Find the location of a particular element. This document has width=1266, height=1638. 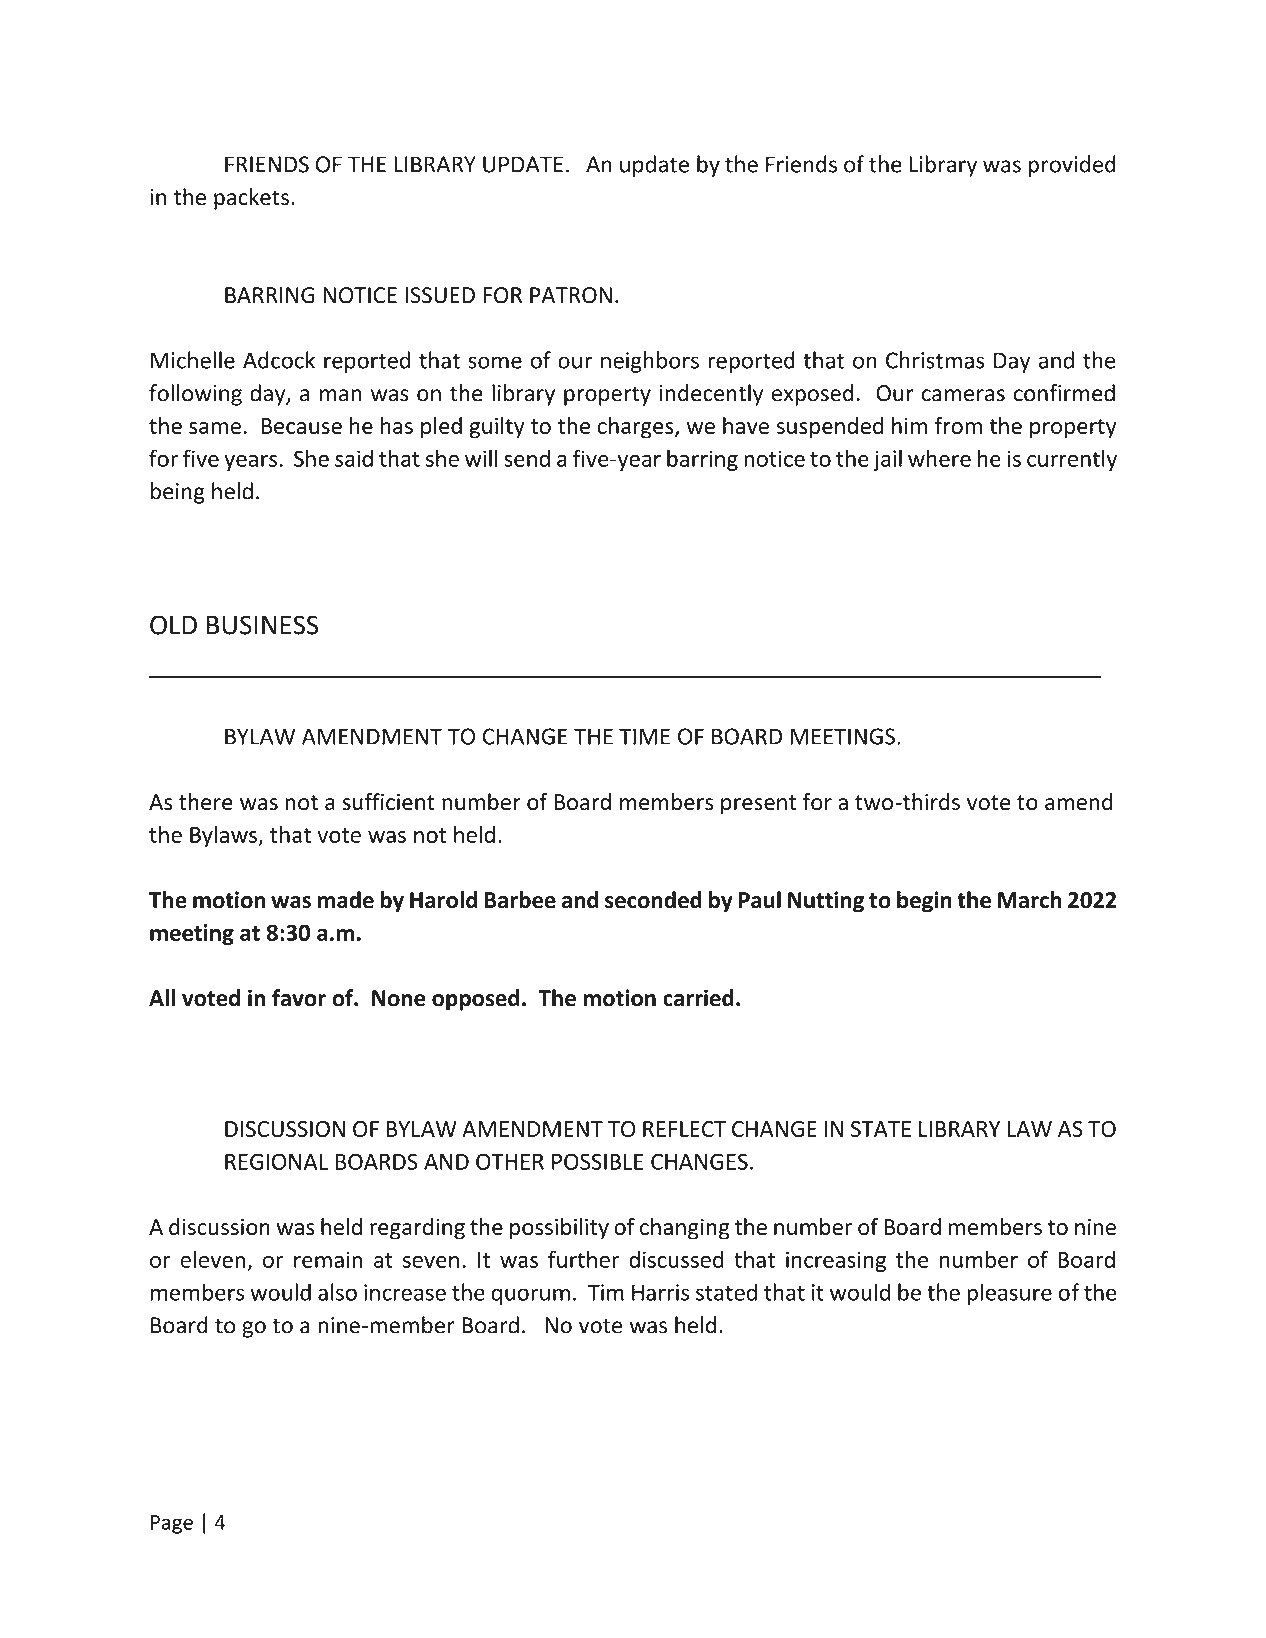

Harris is located at coordinates (660, 1292).
